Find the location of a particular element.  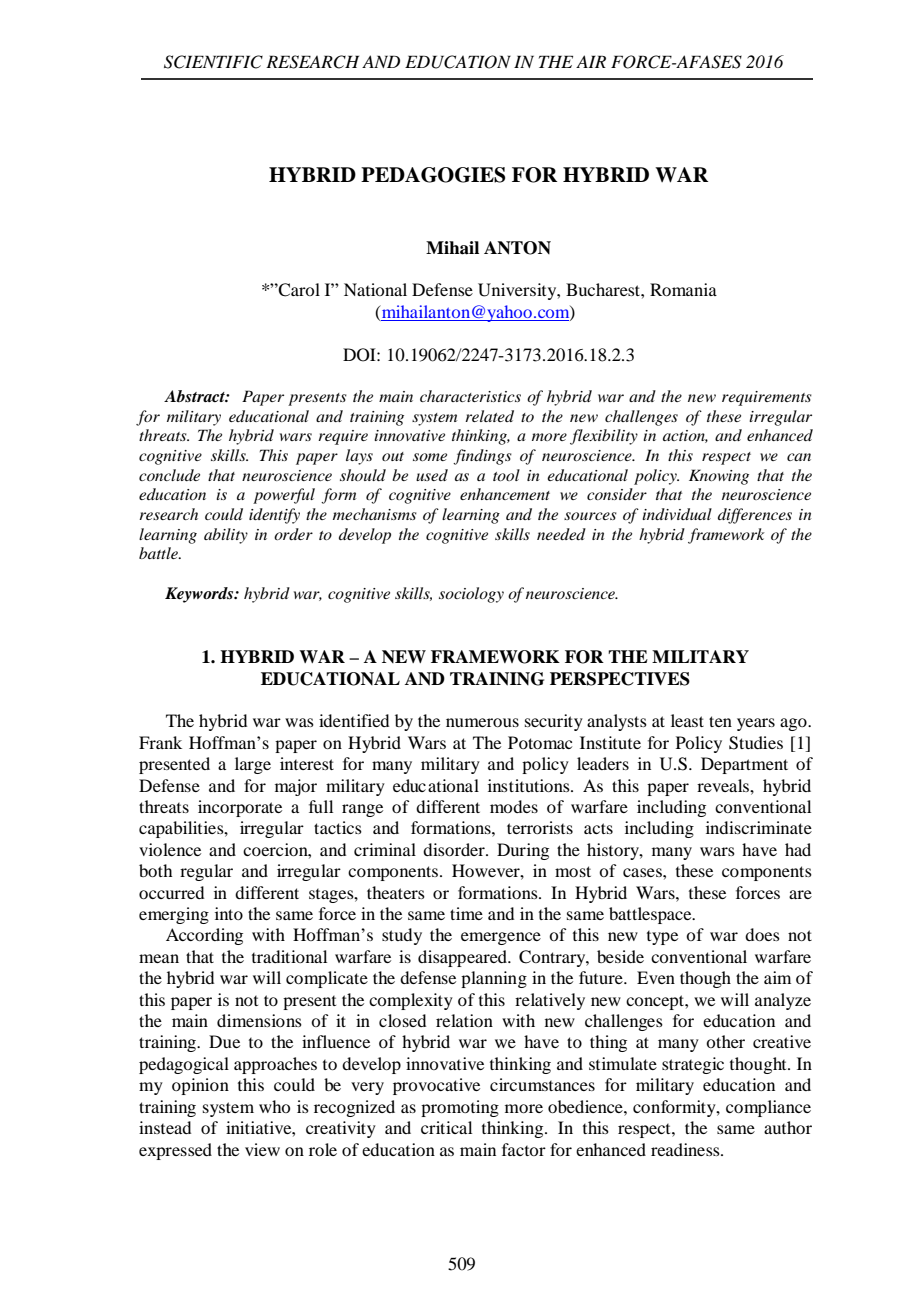

PEDAGOGIES is located at coordinates (433, 175).
